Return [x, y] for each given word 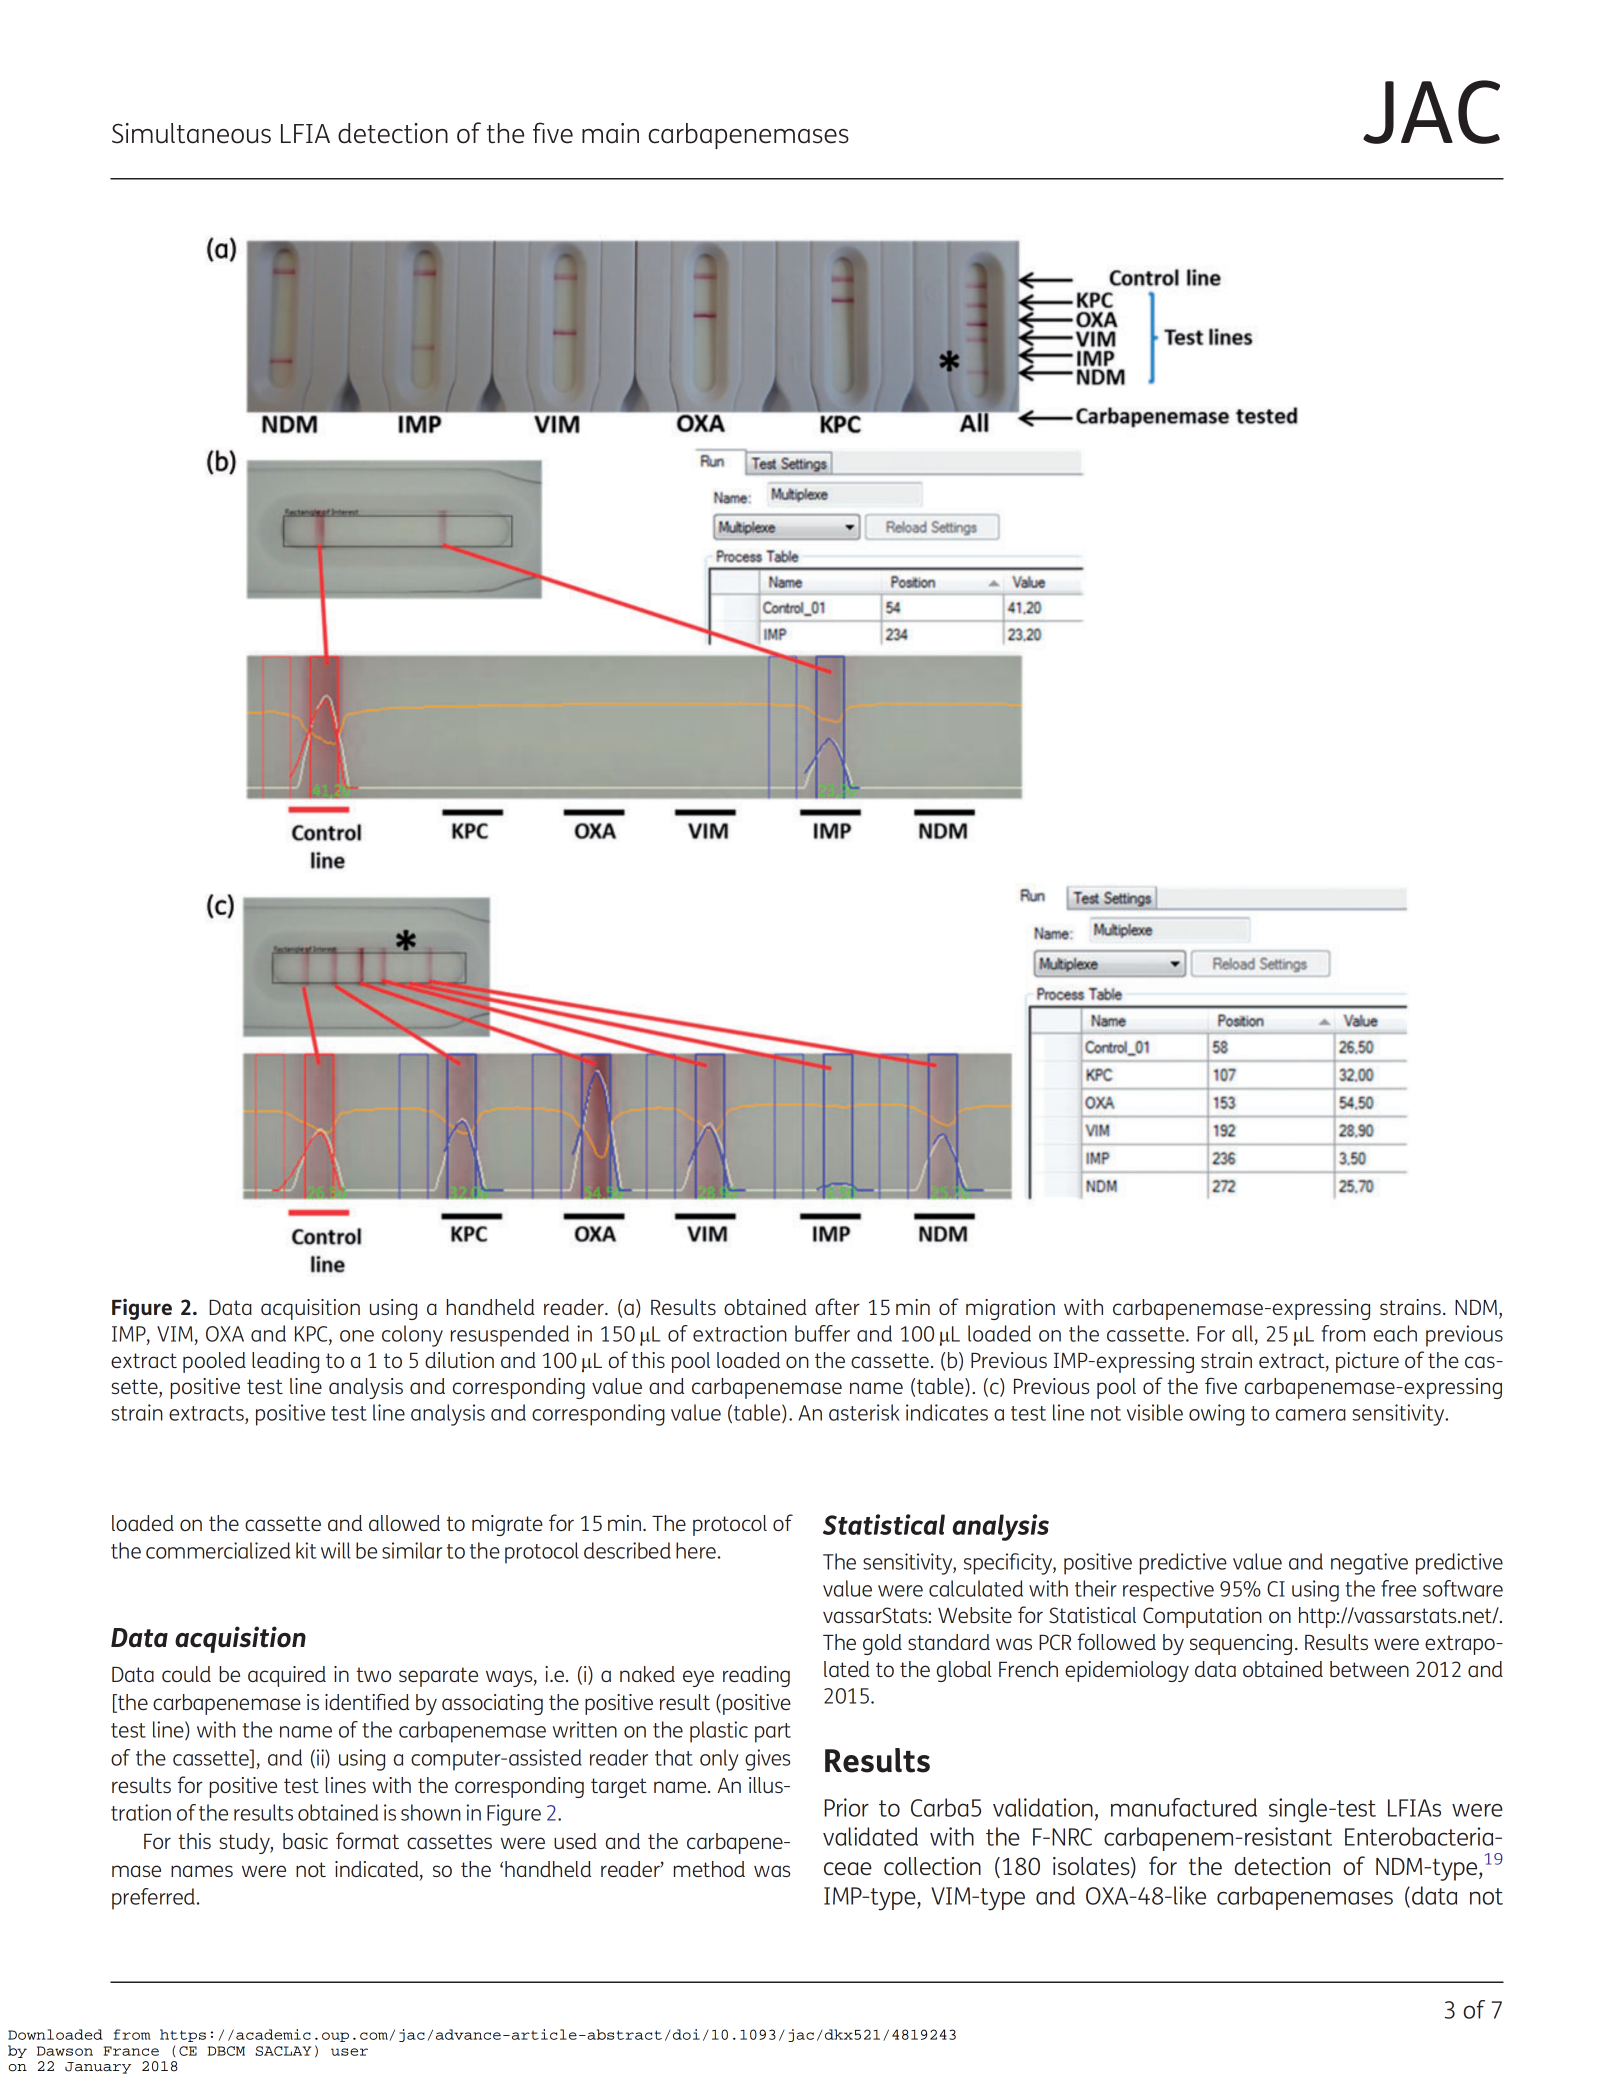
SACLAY [283, 2051]
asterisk [864, 1412]
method [709, 1869]
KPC [312, 1335]
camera [1311, 1415]
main [610, 133]
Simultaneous [191, 133]
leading [285, 1362]
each [1395, 1333]
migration [1010, 1309]
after [837, 1306]
